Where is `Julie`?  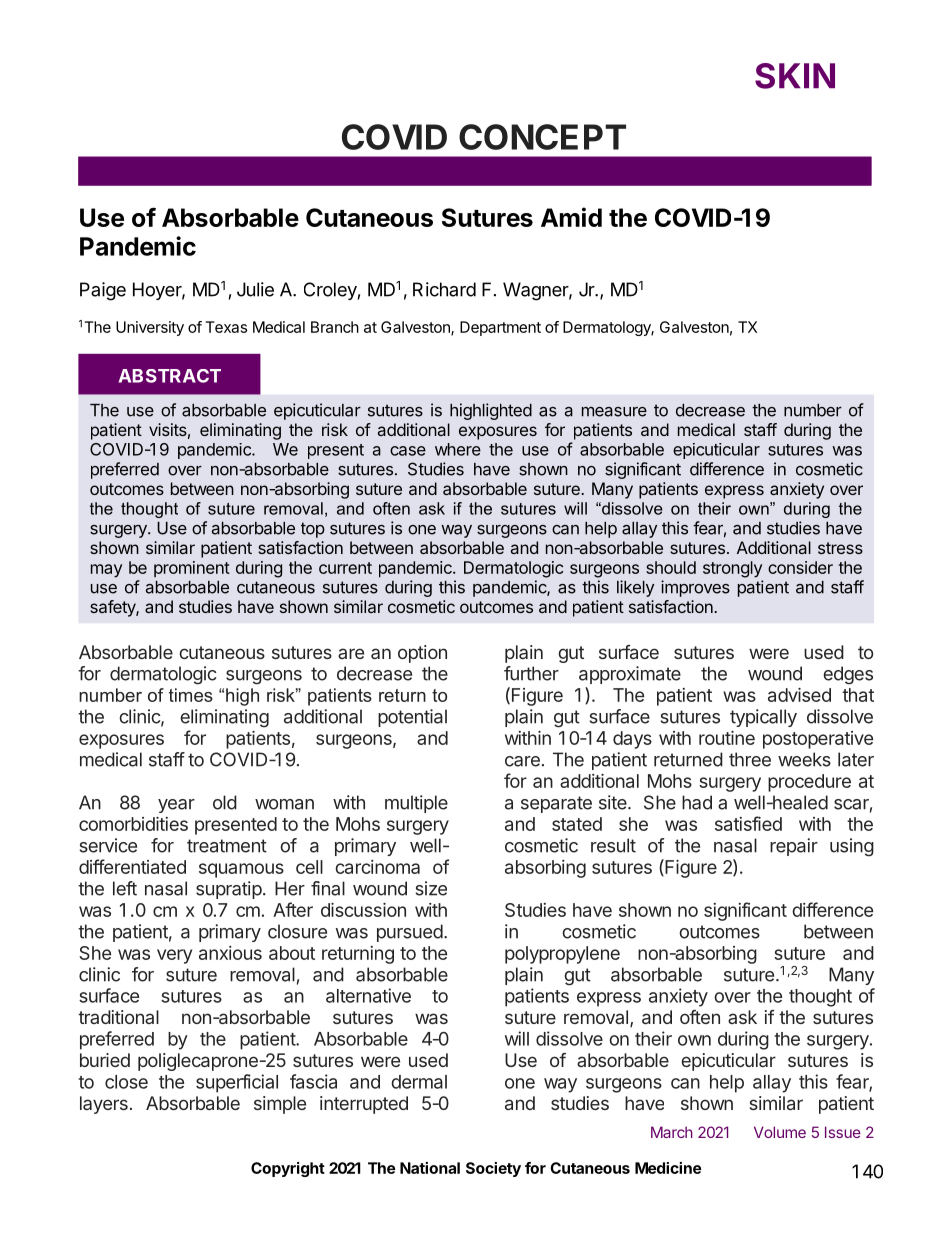
Julie is located at coordinates (255, 289).
